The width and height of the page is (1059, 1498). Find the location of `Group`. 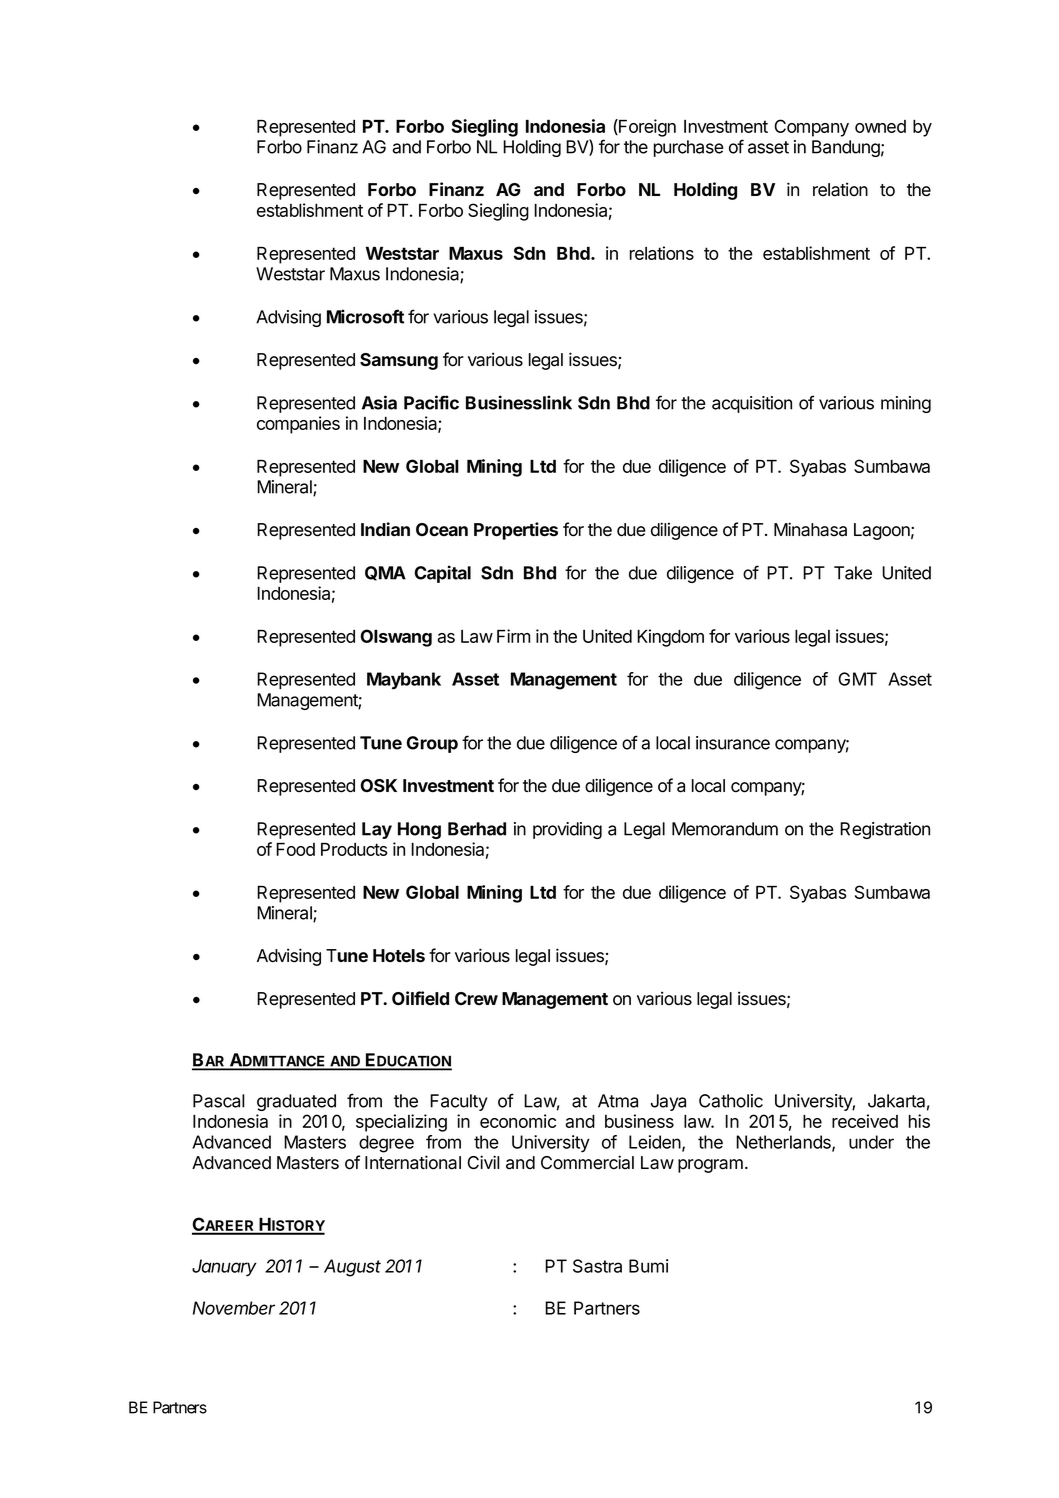

Group is located at coordinates (432, 744).
